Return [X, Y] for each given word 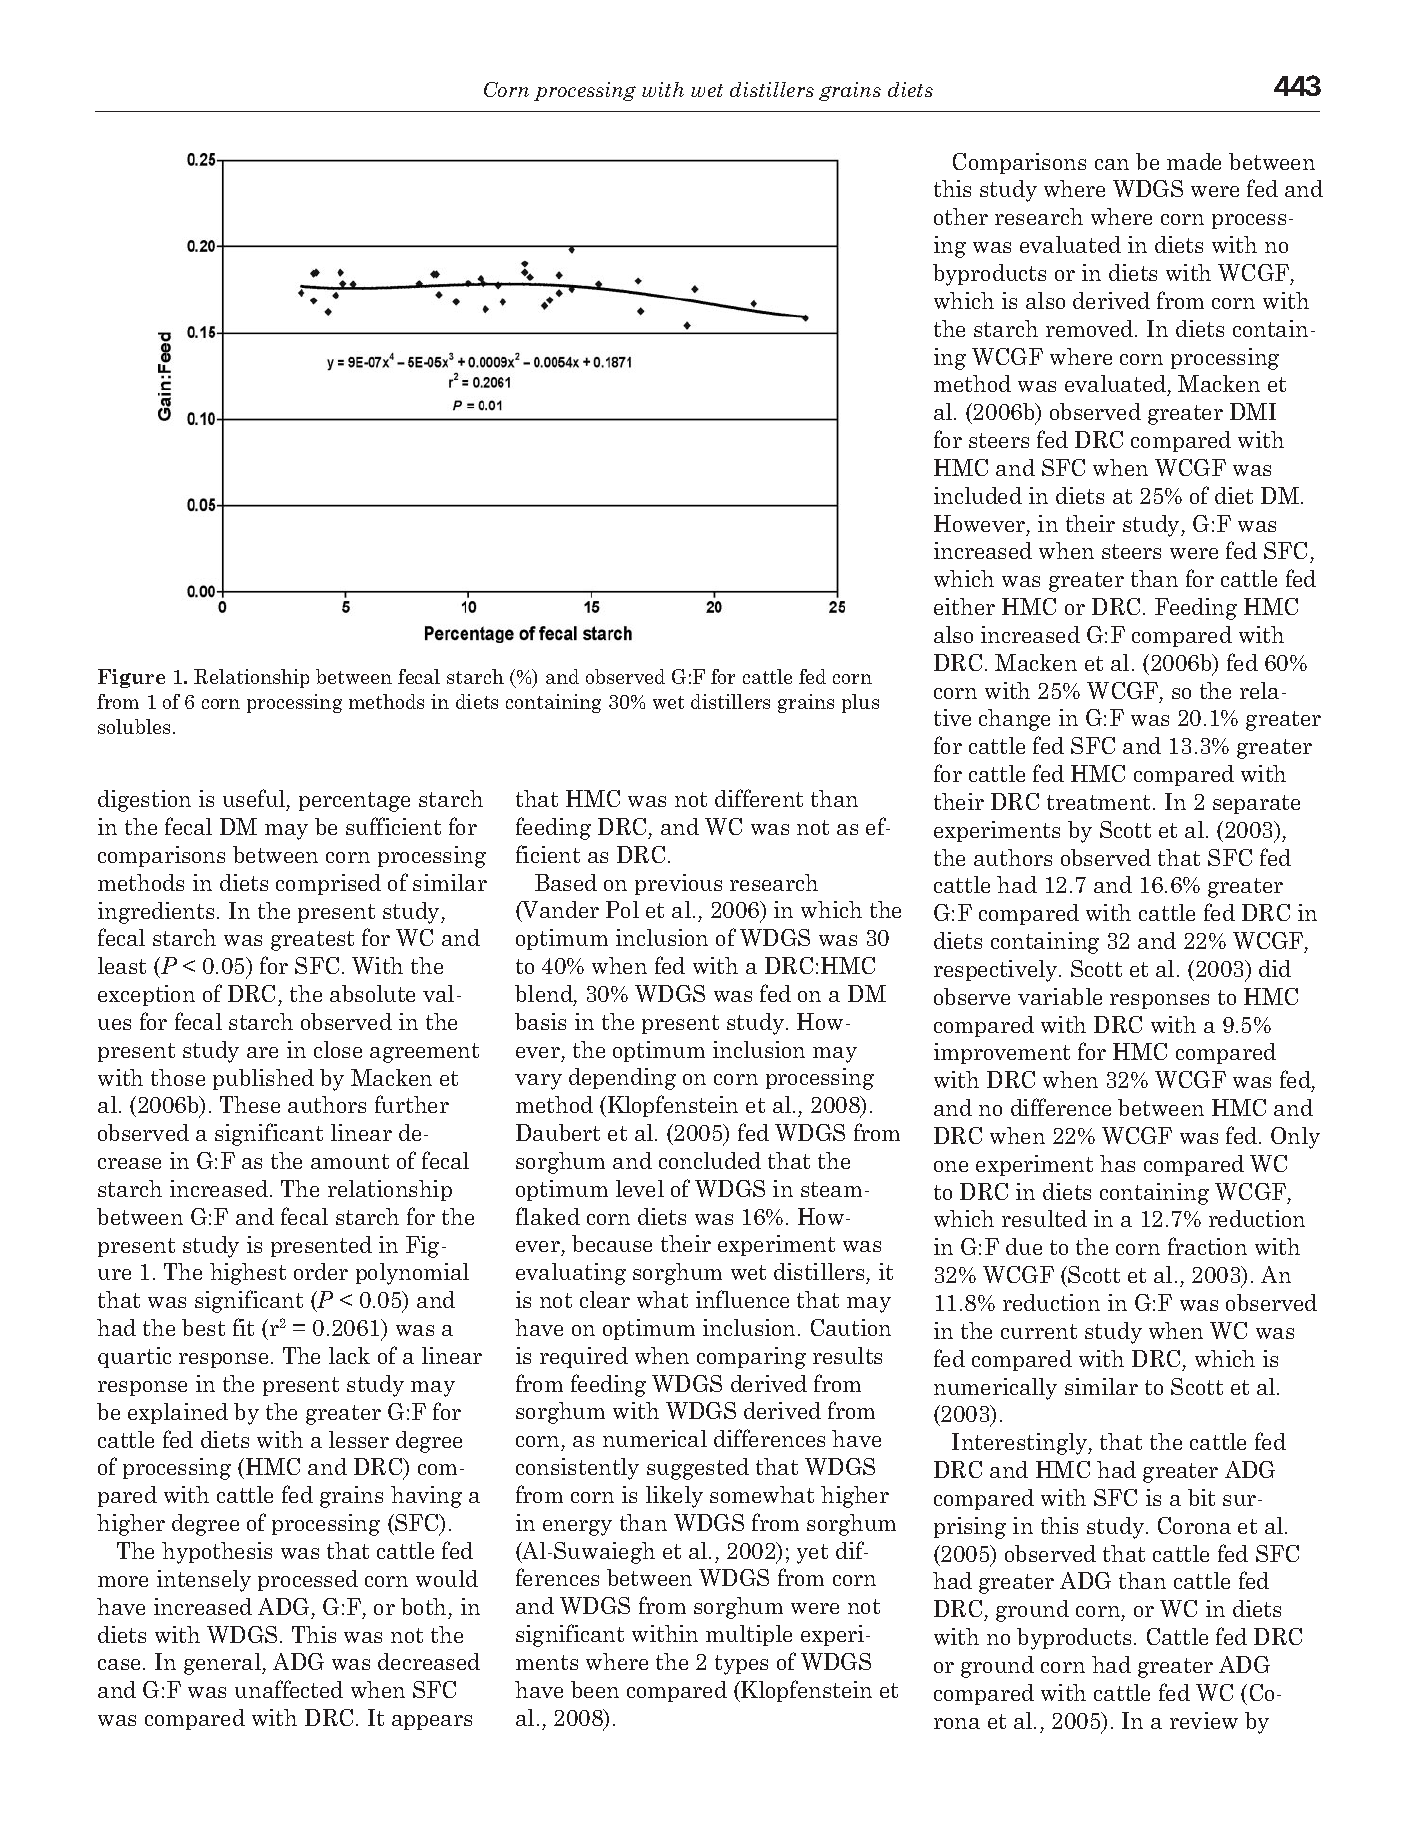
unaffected [289, 1689]
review [1204, 1720]
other [961, 216]
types [741, 1665]
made [1194, 161]
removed [1091, 328]
